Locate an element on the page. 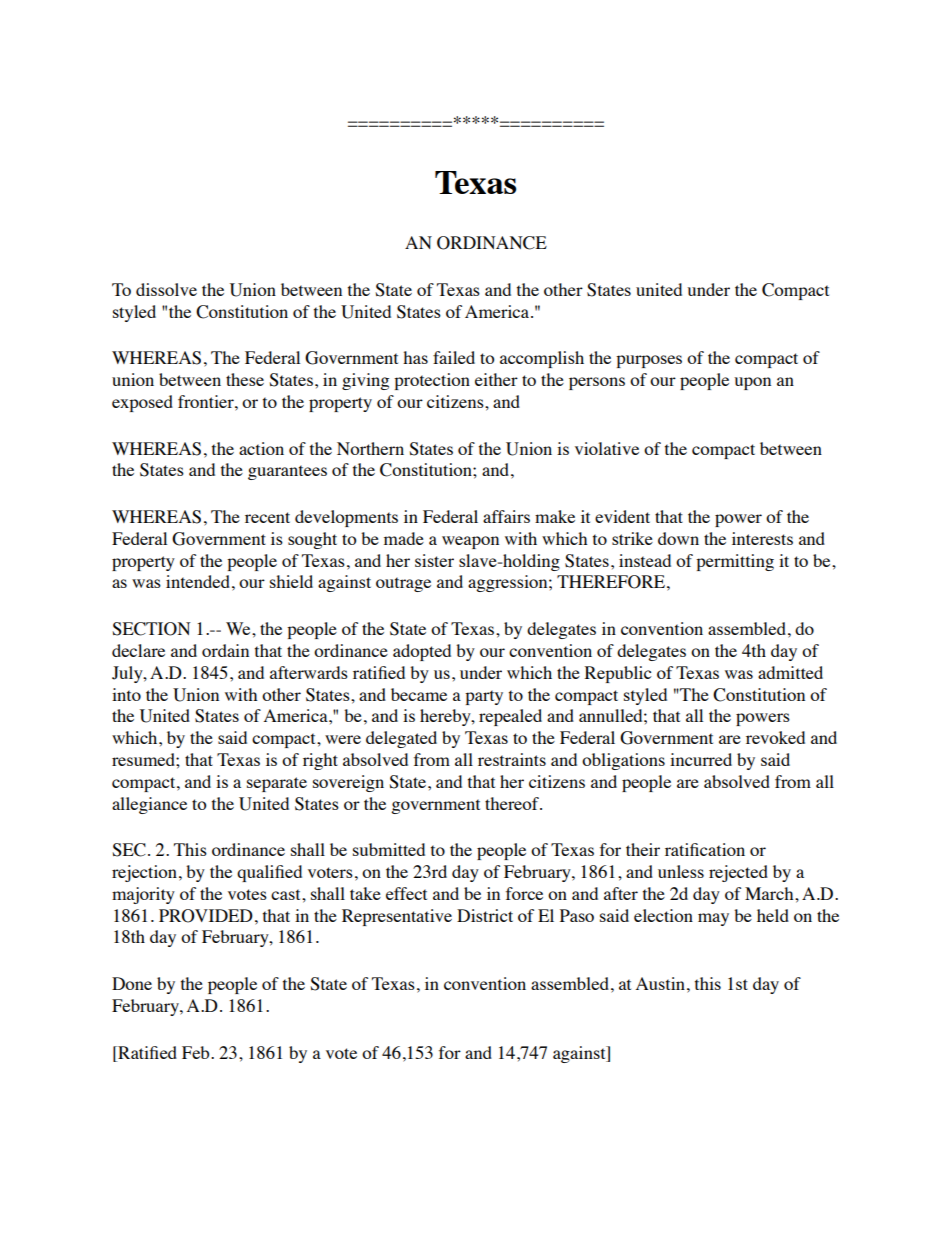 This document has width=952, height=1233. failed is located at coordinates (454, 357).
